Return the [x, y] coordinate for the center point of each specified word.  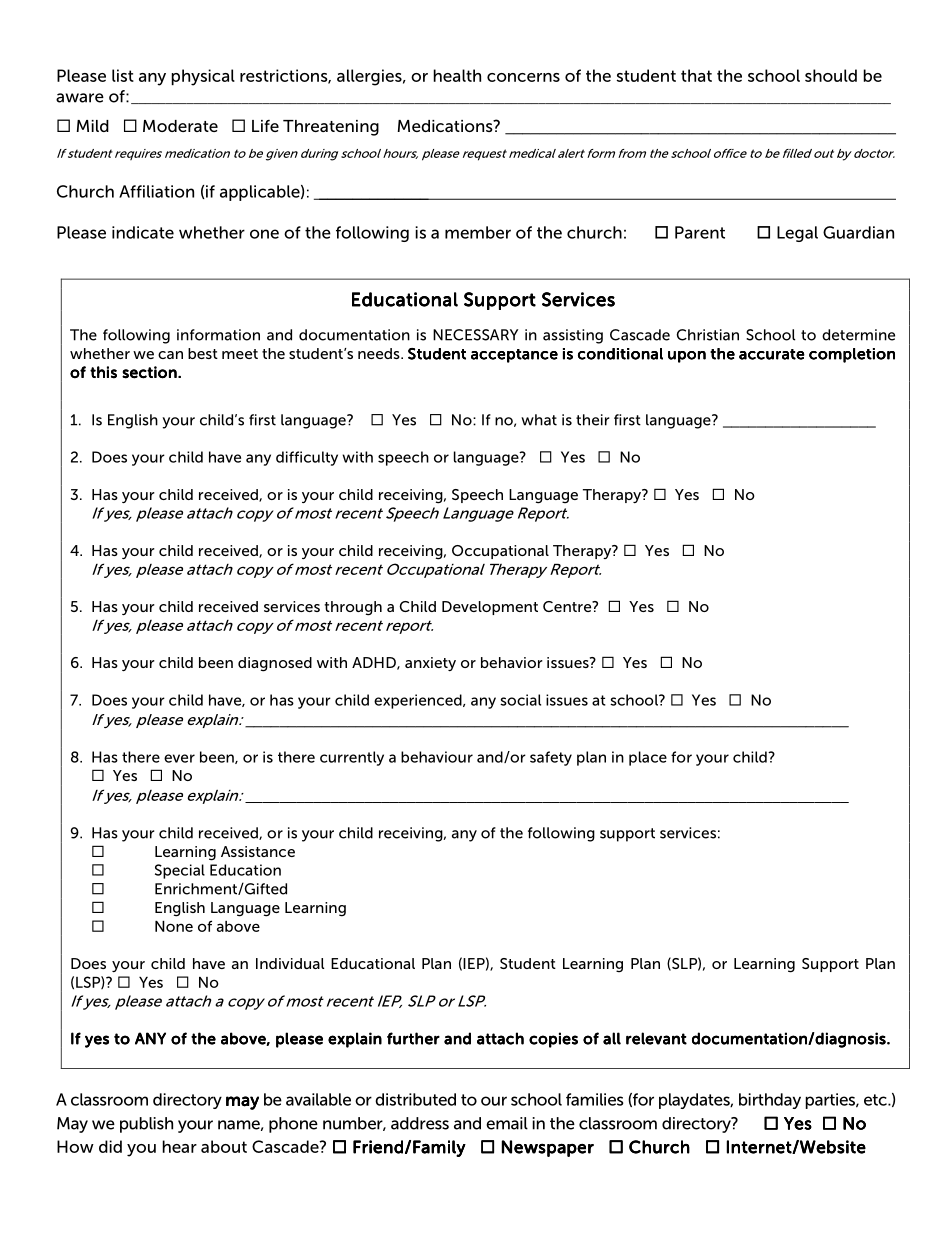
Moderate [180, 126]
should [831, 75]
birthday [770, 1101]
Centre [568, 606]
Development [490, 608]
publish [146, 1125]
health [457, 75]
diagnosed [275, 664]
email [507, 1123]
